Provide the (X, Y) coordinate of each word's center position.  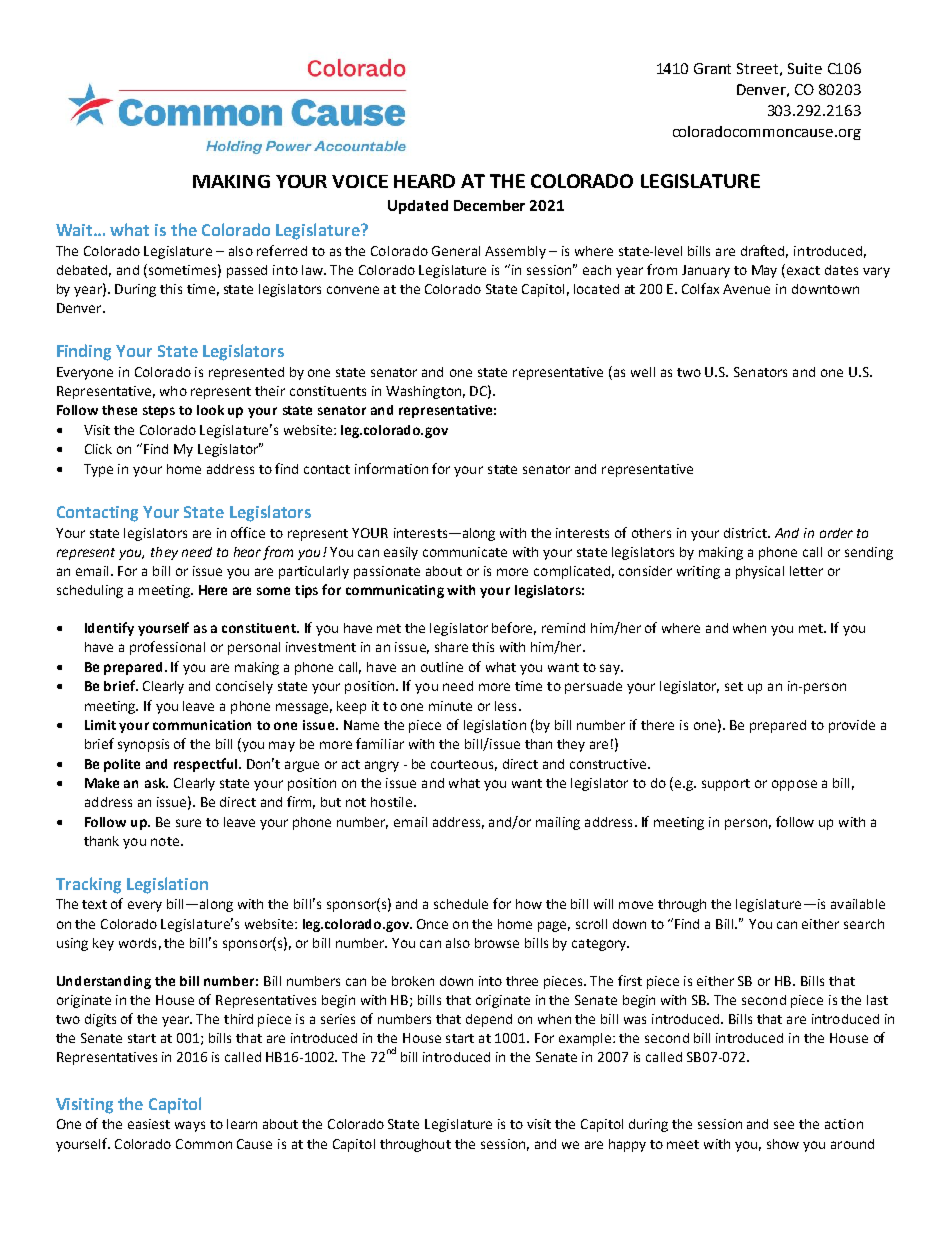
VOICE (360, 181)
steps (159, 412)
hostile (391, 802)
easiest (149, 1124)
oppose (794, 785)
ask (156, 783)
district (746, 533)
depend (489, 1020)
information (391, 468)
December (489, 205)
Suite (805, 68)
